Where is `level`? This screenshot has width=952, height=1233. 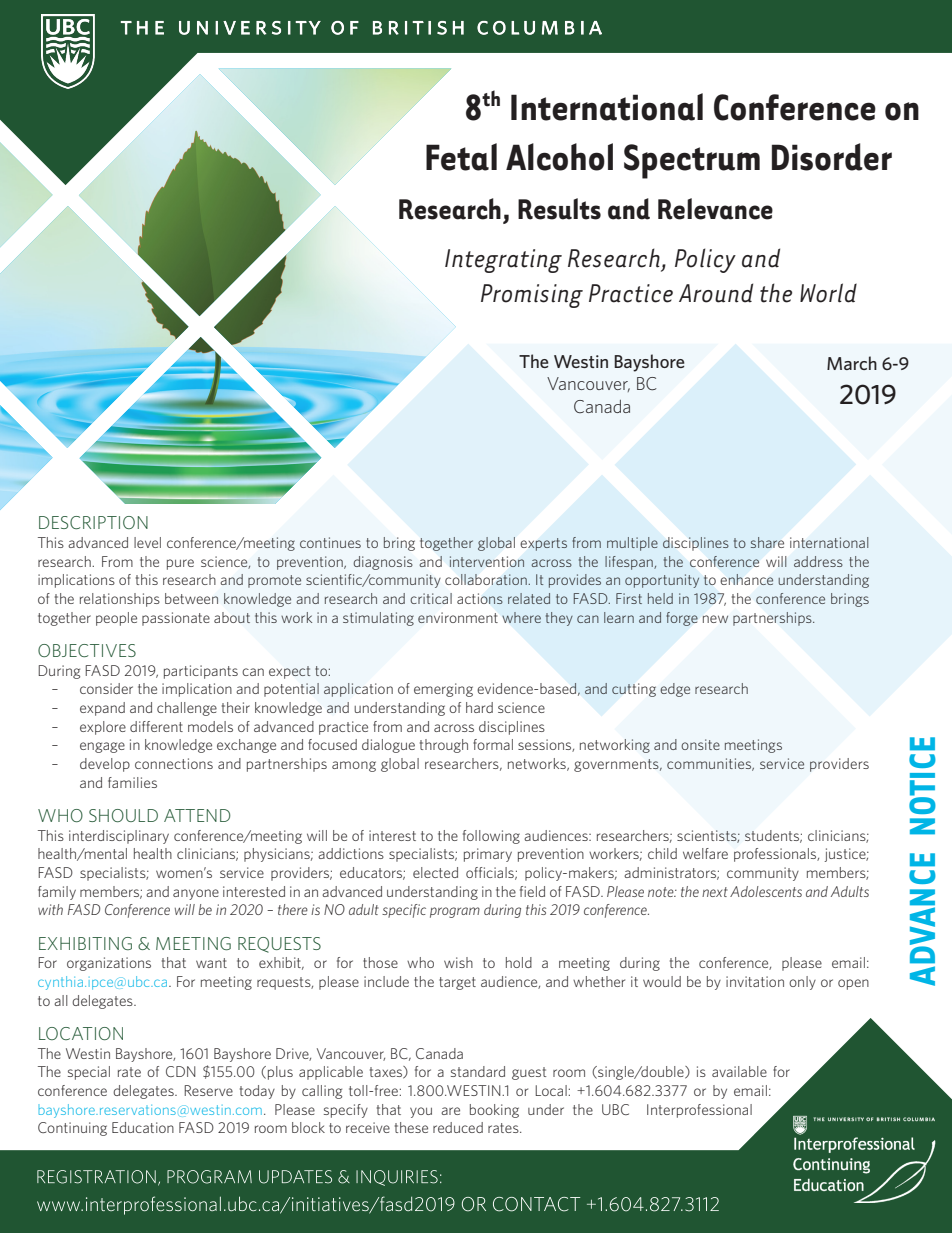
level is located at coordinates (147, 542).
